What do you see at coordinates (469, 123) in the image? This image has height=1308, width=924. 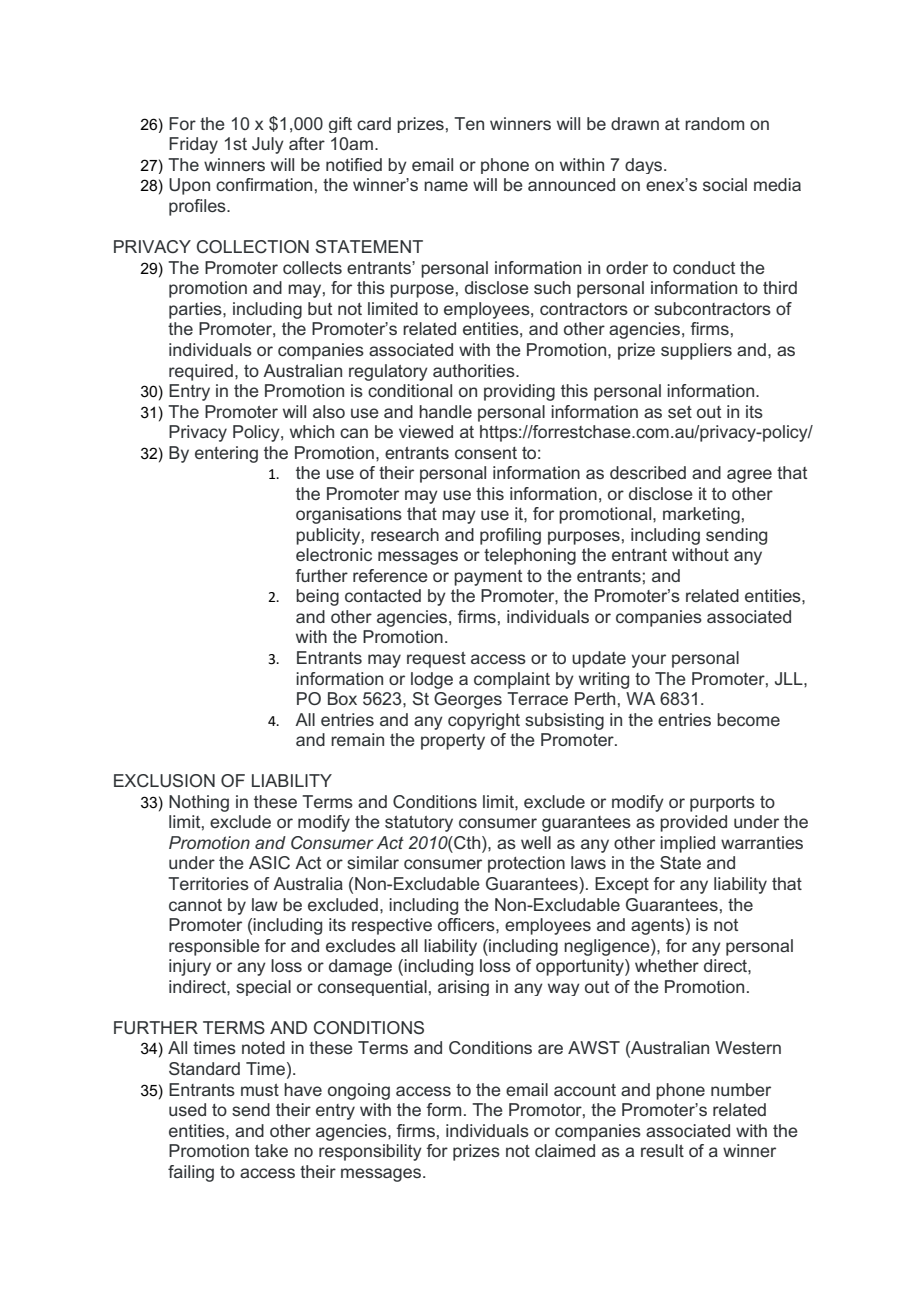 I see `Ten` at bounding box center [469, 123].
